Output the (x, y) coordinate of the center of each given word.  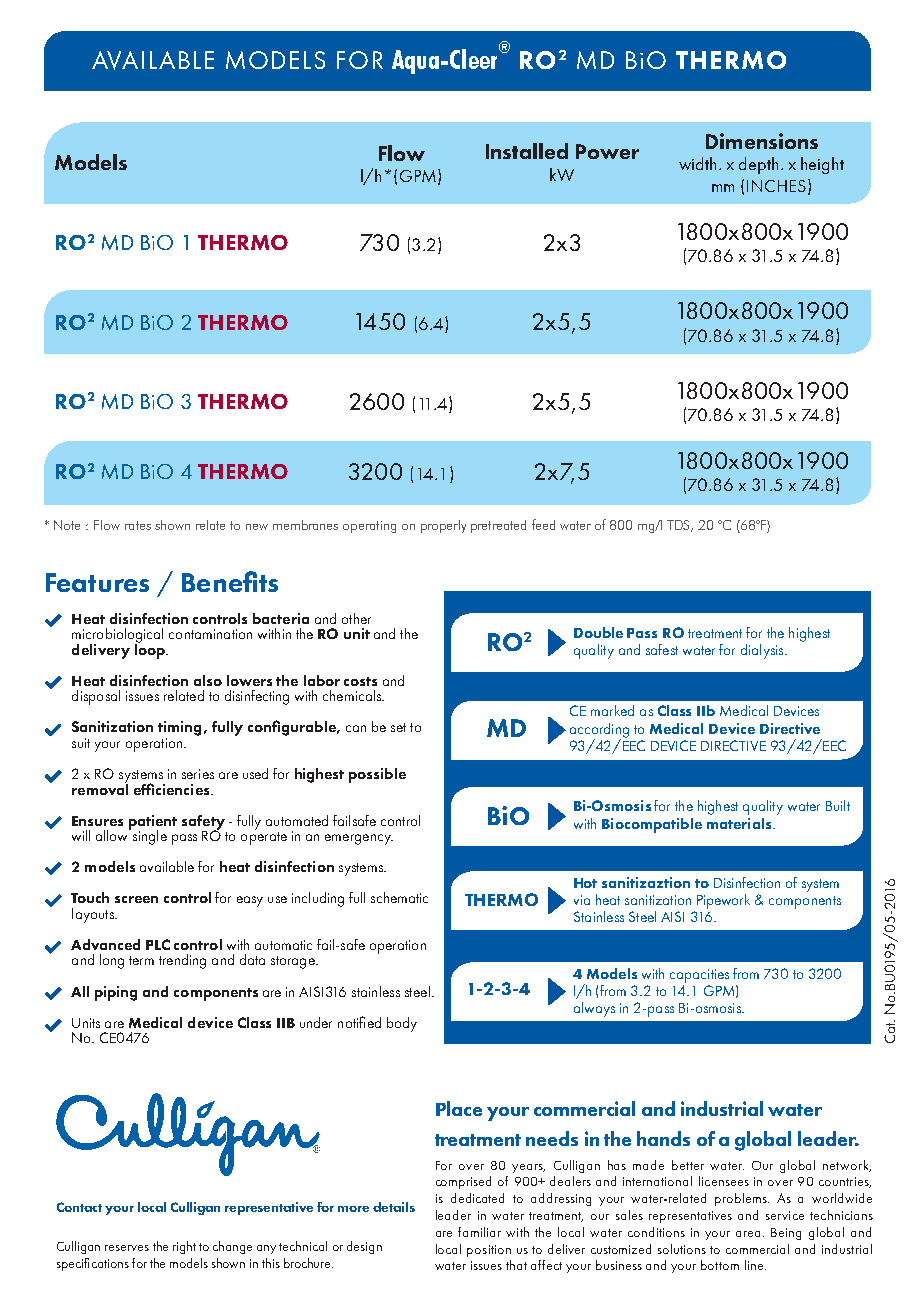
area (750, 1234)
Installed (527, 151)
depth (758, 165)
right (184, 1247)
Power (607, 151)
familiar (479, 1232)
